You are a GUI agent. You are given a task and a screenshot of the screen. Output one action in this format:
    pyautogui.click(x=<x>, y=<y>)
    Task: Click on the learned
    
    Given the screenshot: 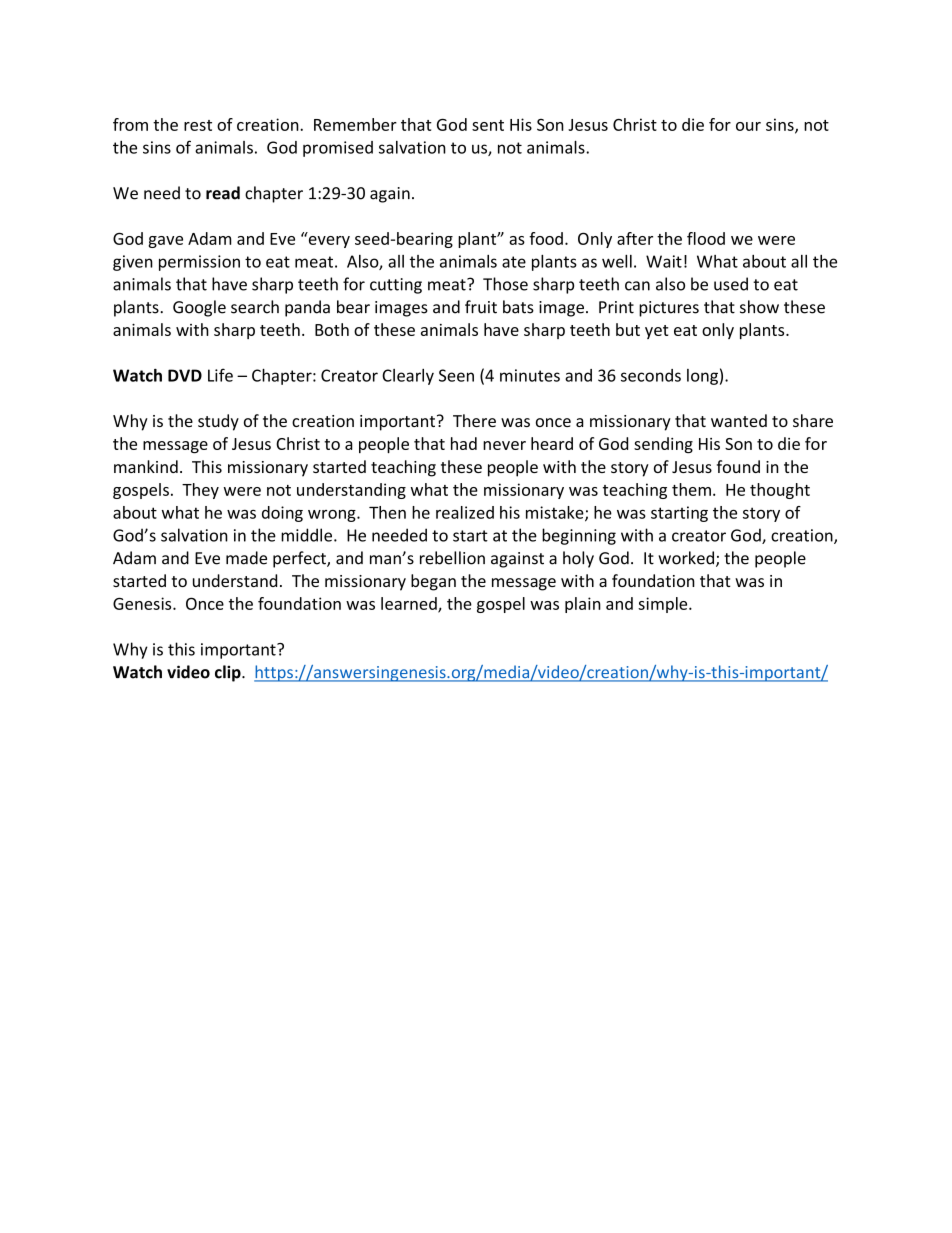 What is the action you would take?
    pyautogui.click(x=410, y=604)
